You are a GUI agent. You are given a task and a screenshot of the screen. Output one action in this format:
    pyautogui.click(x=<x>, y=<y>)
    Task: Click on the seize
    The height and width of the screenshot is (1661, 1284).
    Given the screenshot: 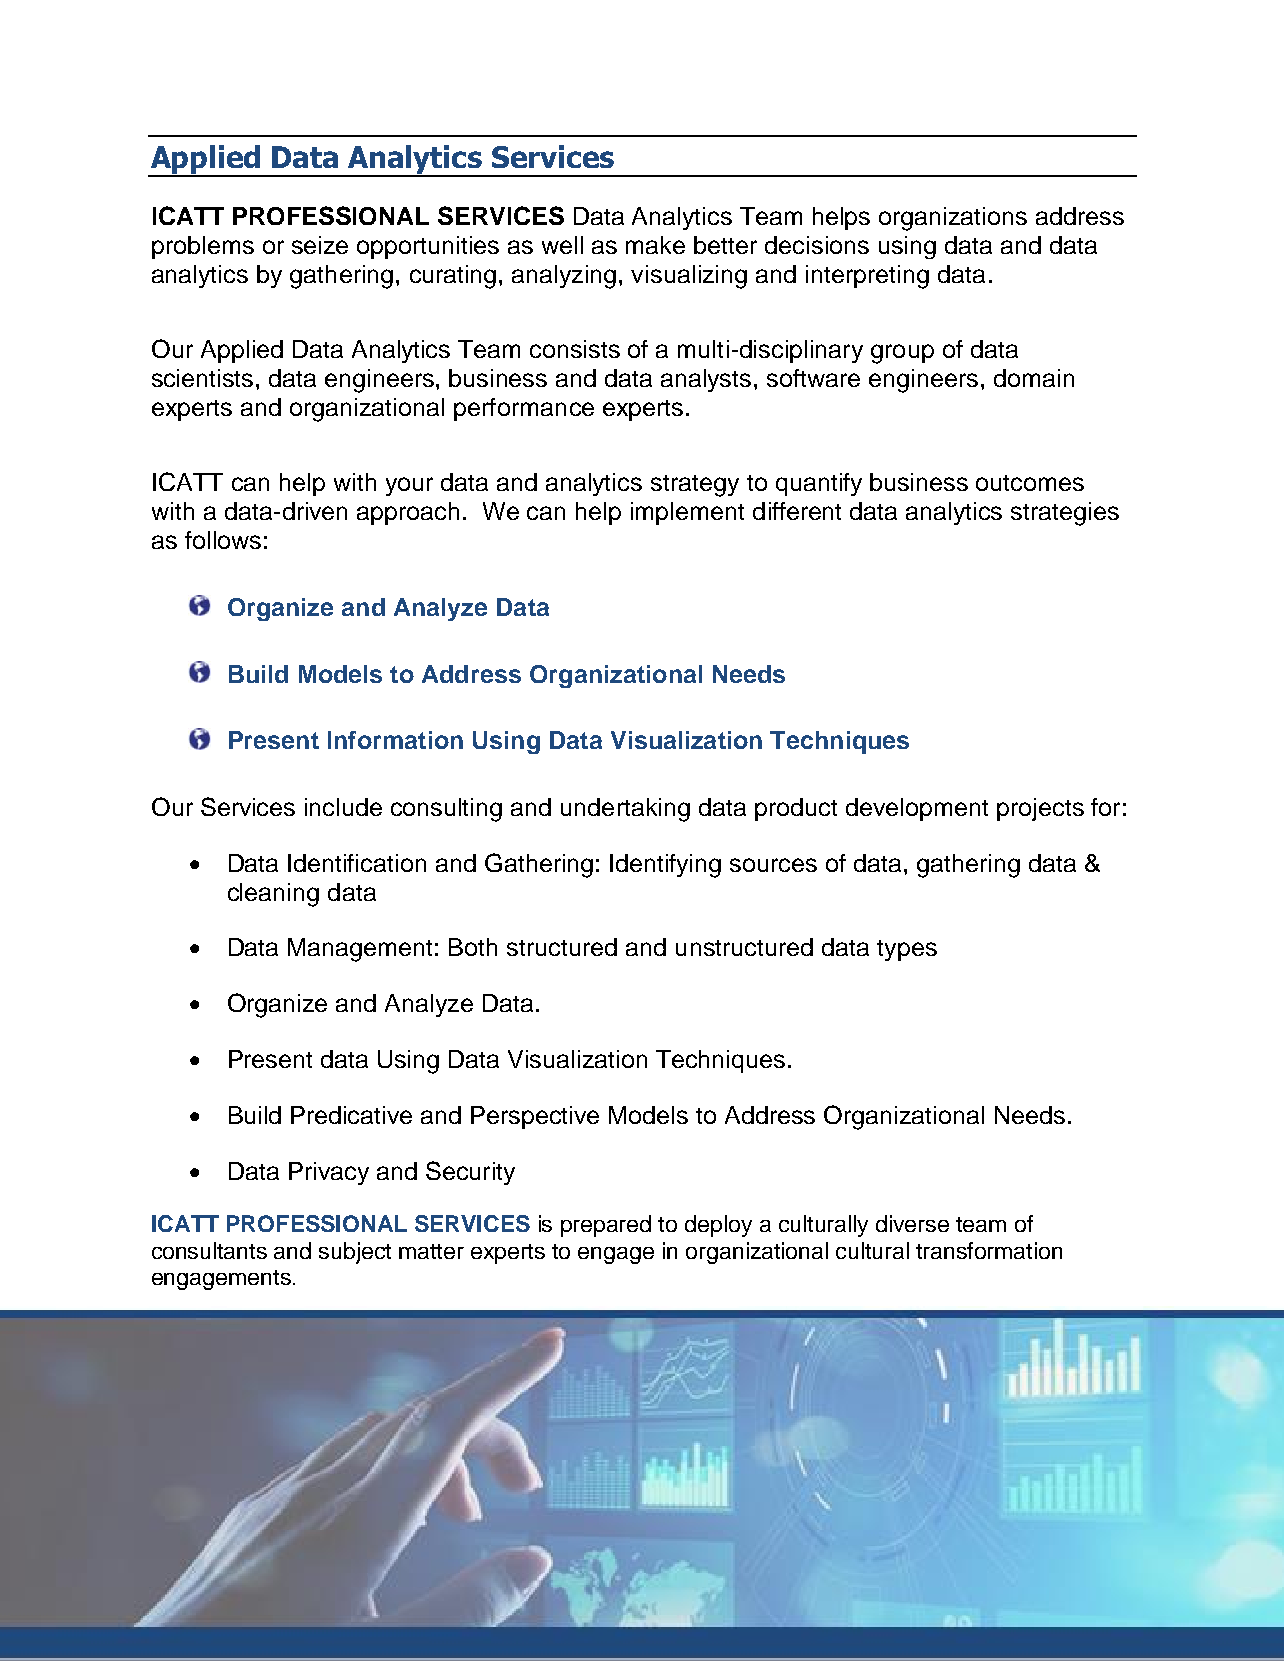 What is the action you would take?
    pyautogui.click(x=320, y=245)
